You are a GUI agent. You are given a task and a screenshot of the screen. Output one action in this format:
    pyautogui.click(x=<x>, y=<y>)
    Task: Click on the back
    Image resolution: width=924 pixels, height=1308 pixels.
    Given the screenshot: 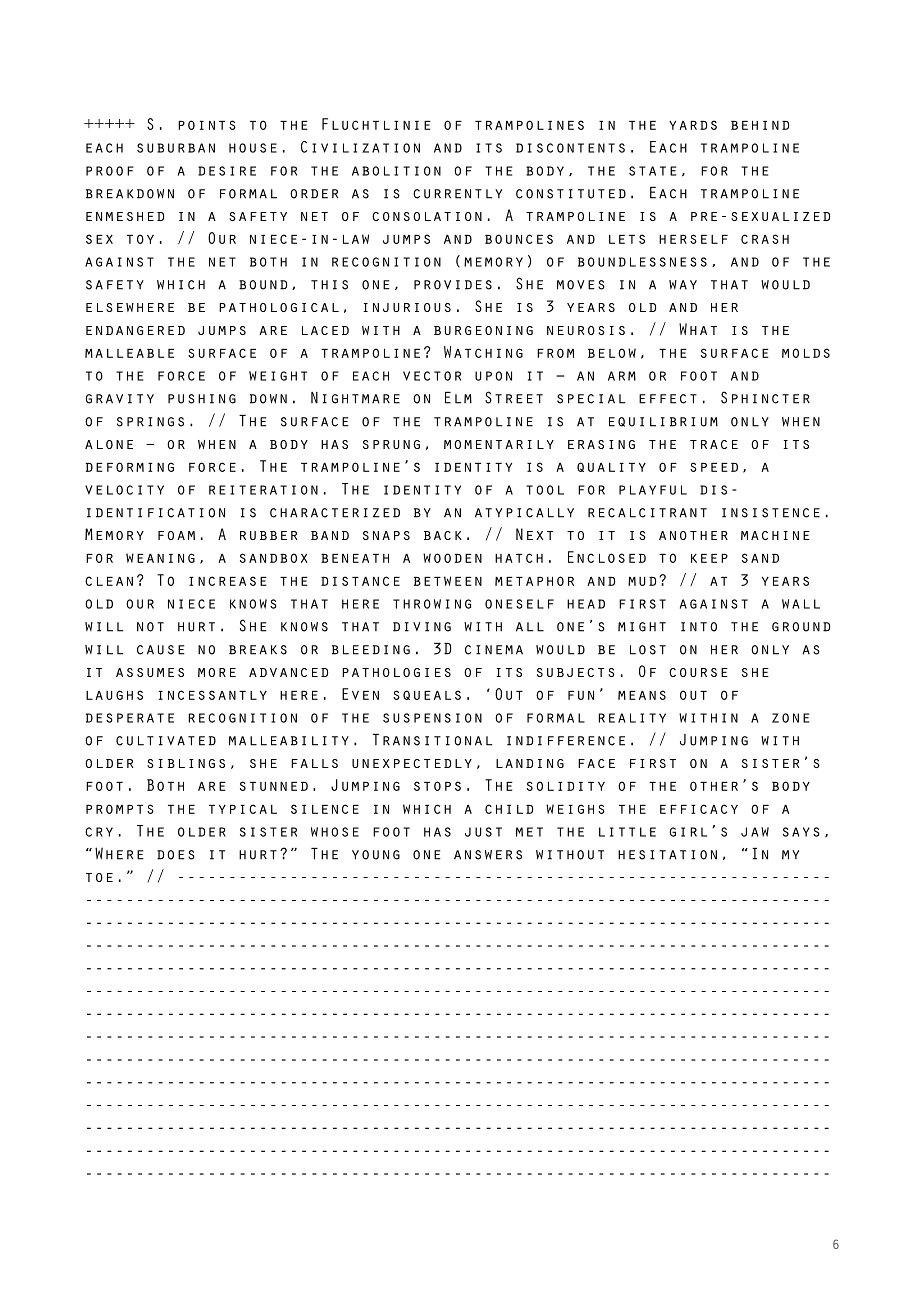 What is the action you would take?
    pyautogui.click(x=443, y=535)
